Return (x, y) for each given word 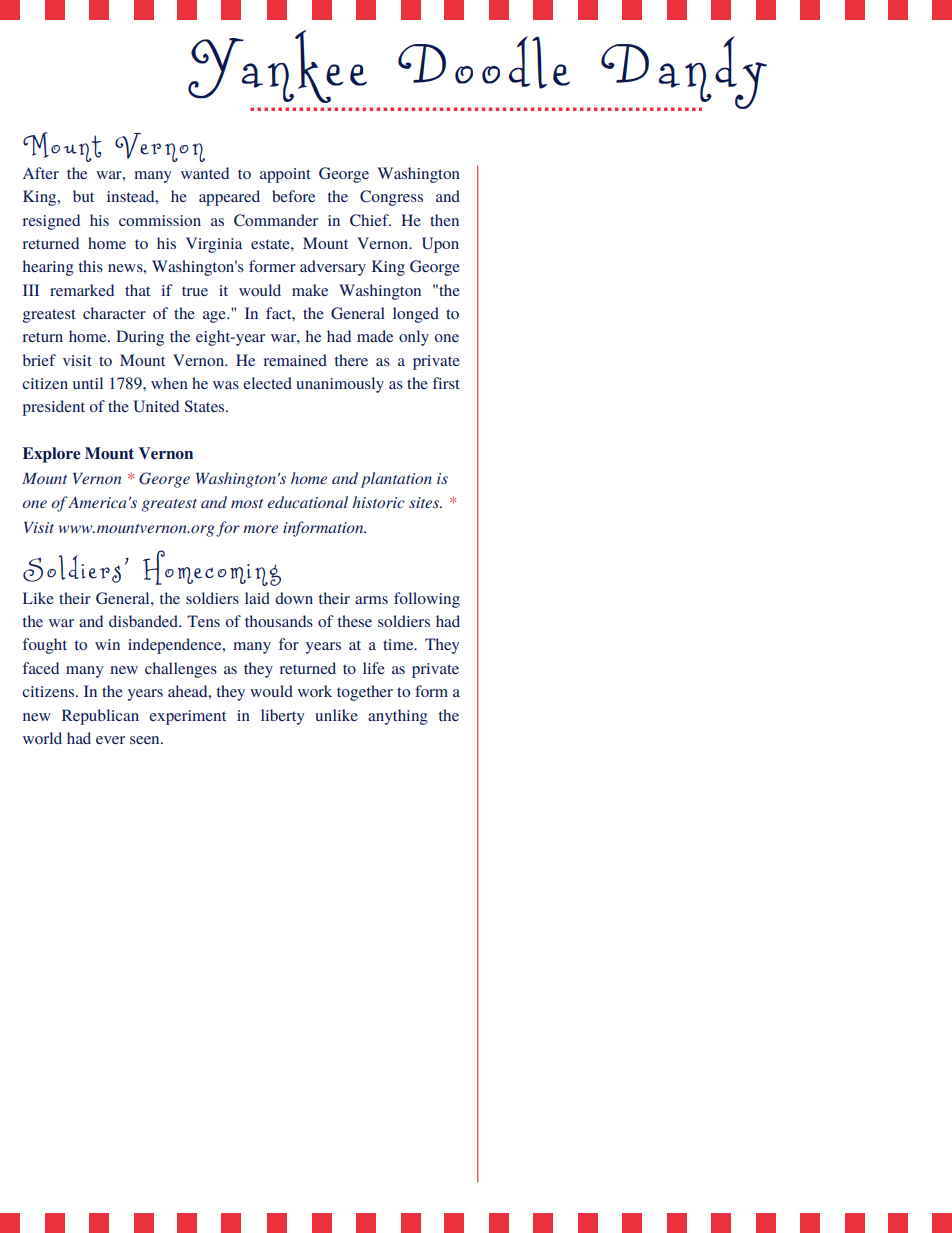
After (41, 173)
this (91, 266)
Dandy (684, 73)
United (156, 406)
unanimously (340, 385)
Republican (100, 717)
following (427, 600)
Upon (440, 245)
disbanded (144, 621)
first (446, 383)
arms (371, 600)
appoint (285, 175)
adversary (333, 268)
